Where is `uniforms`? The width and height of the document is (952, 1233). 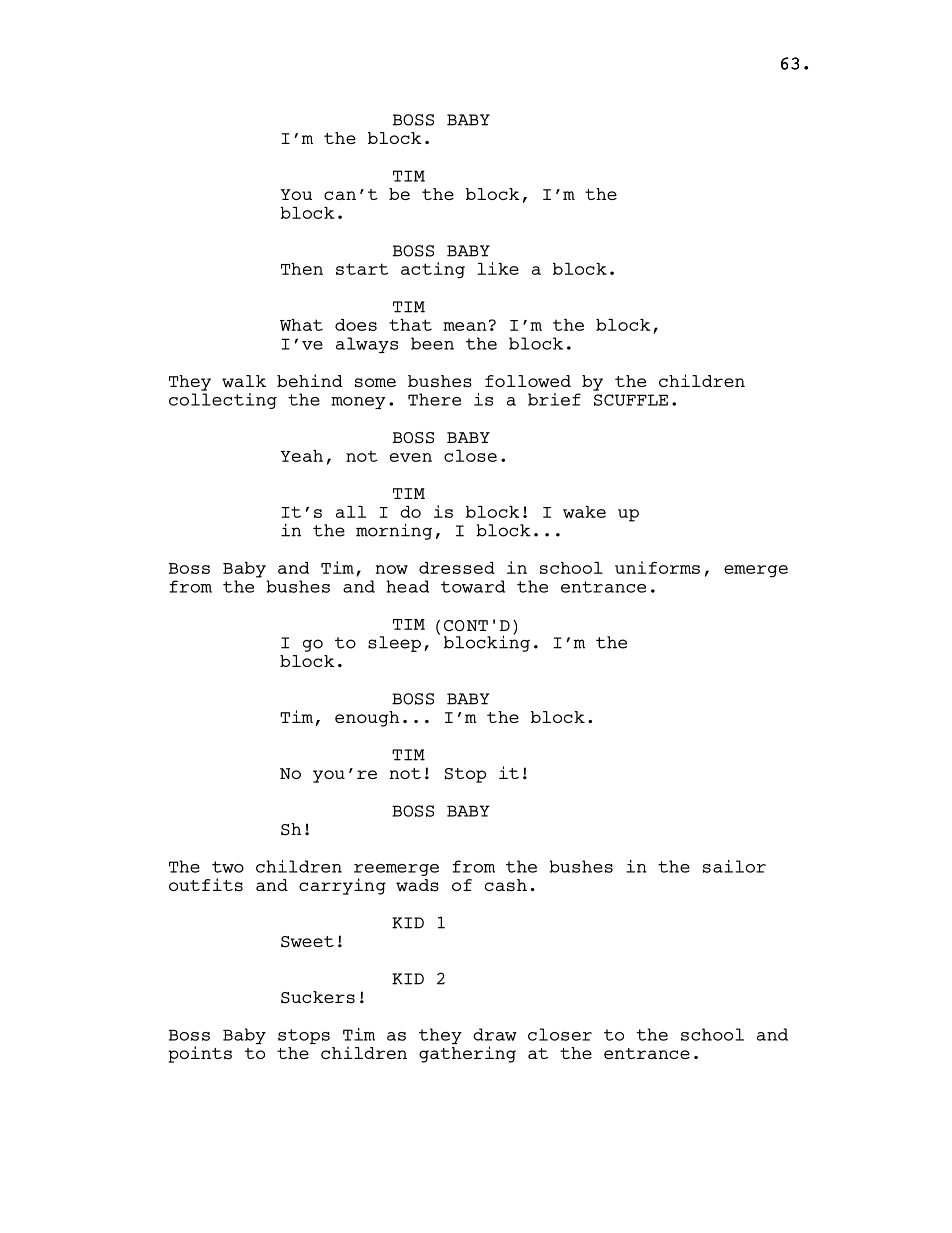 uniforms is located at coordinates (657, 567).
